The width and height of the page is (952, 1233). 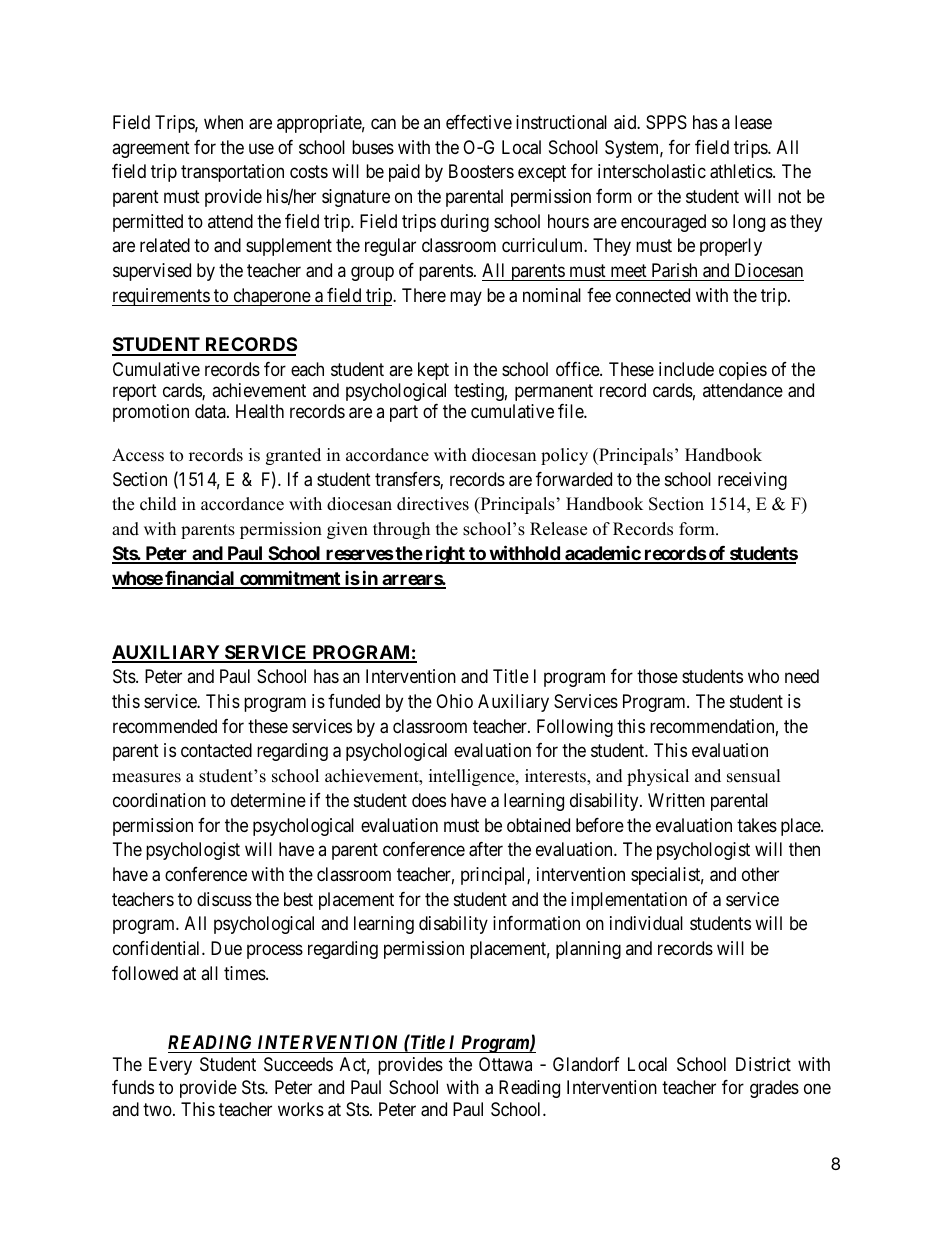 What do you see at coordinates (505, 1064) in the page?
I see `Ottawa` at bounding box center [505, 1064].
